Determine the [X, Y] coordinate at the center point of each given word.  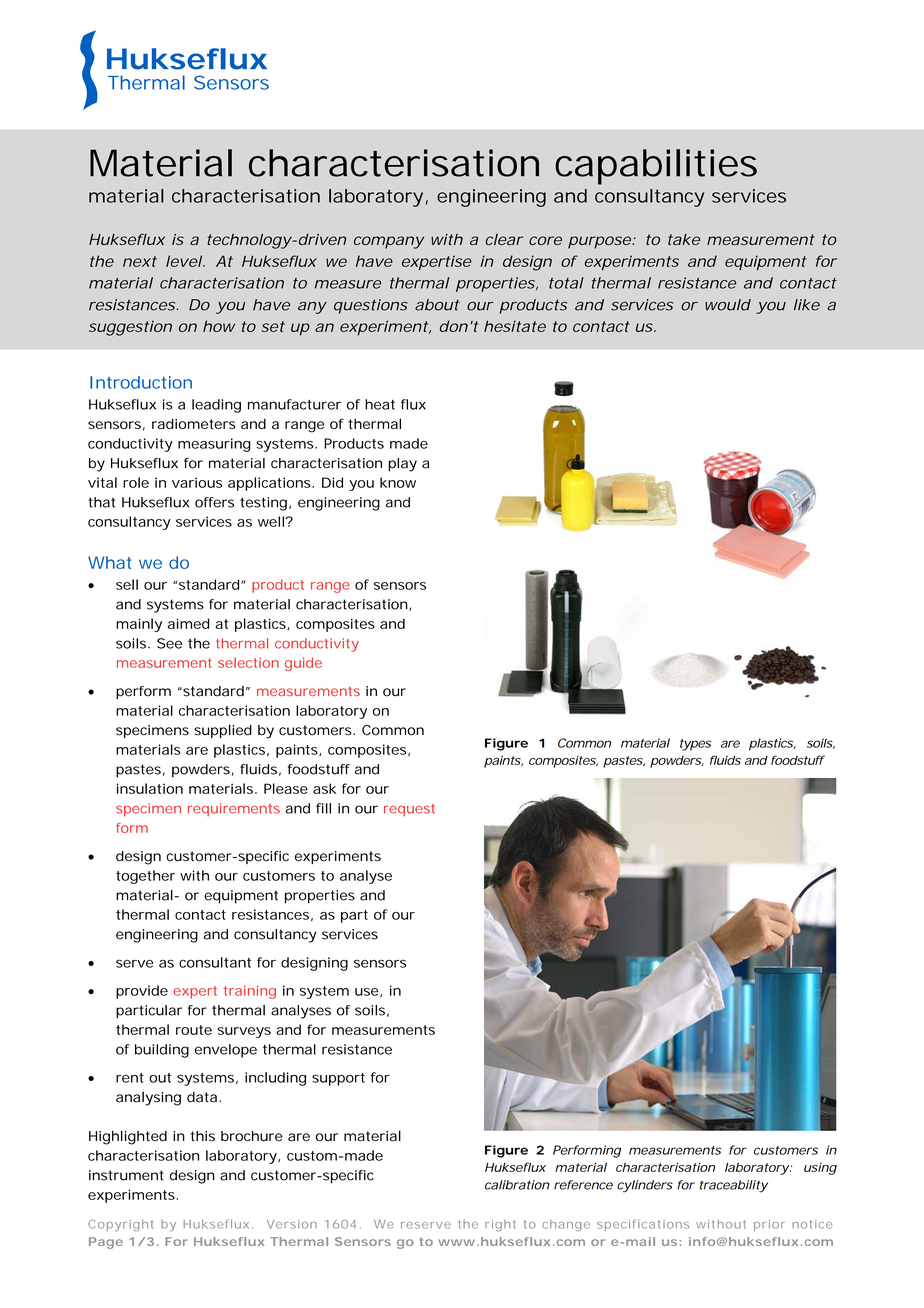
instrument [126, 1175]
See [169, 643]
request [409, 810]
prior [769, 1225]
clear [504, 239]
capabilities [656, 167]
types [695, 745]
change [566, 1226]
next [140, 261]
